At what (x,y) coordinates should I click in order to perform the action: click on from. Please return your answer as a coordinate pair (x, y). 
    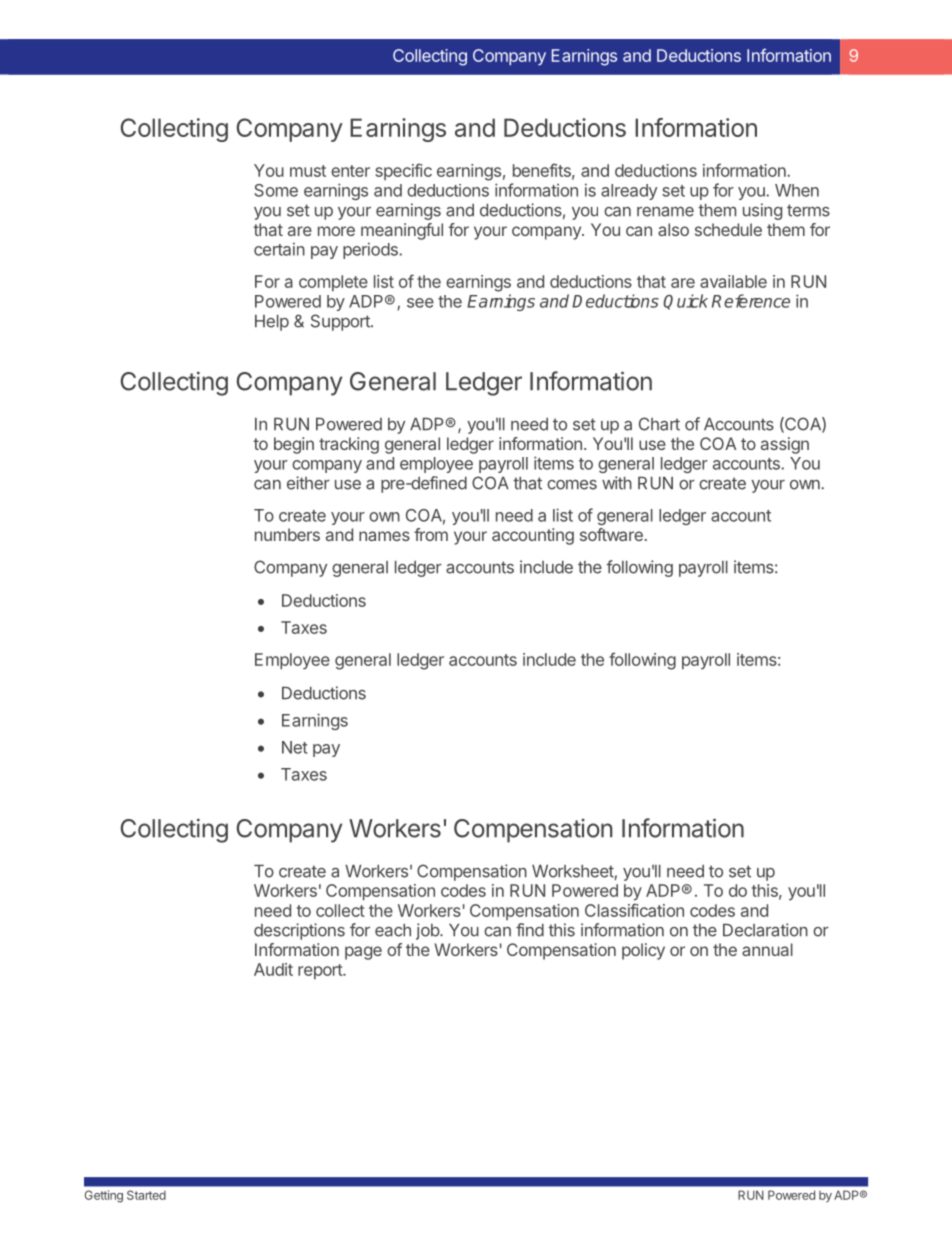
    Looking at the image, I should click on (431, 534).
